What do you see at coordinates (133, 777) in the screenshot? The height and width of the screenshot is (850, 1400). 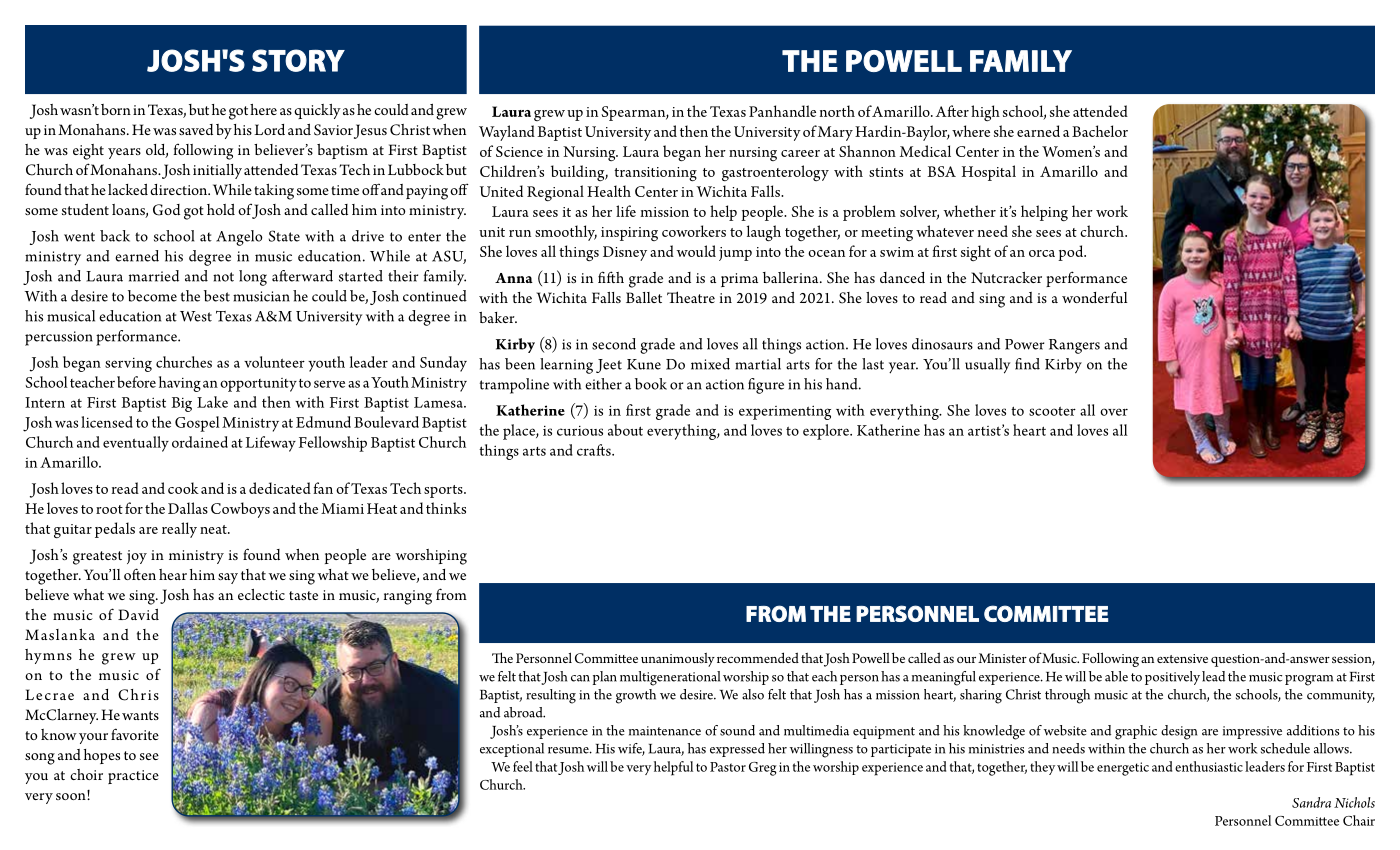 I see `practice` at bounding box center [133, 777].
